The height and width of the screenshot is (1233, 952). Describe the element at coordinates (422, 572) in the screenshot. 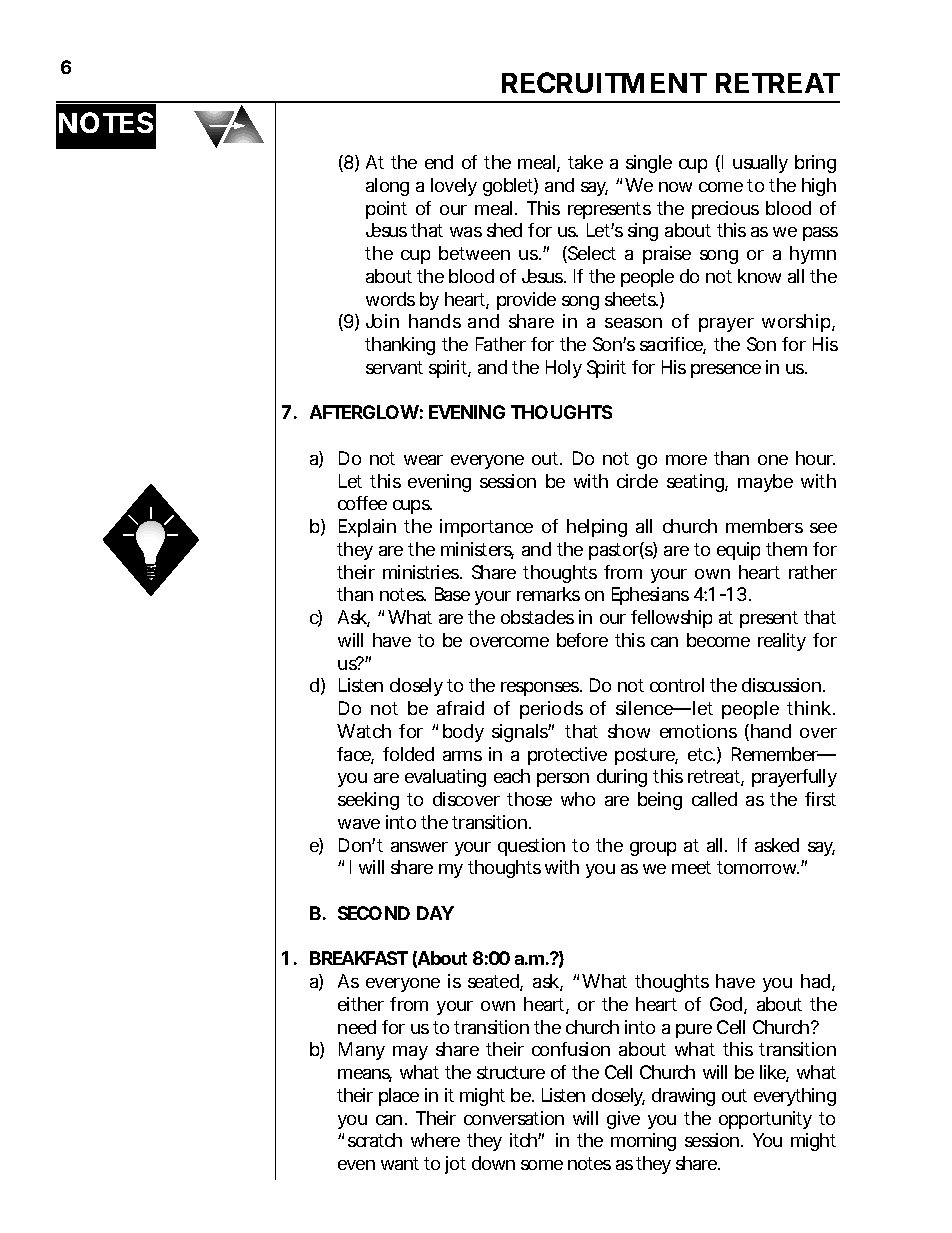

I see `ministries` at that location.
